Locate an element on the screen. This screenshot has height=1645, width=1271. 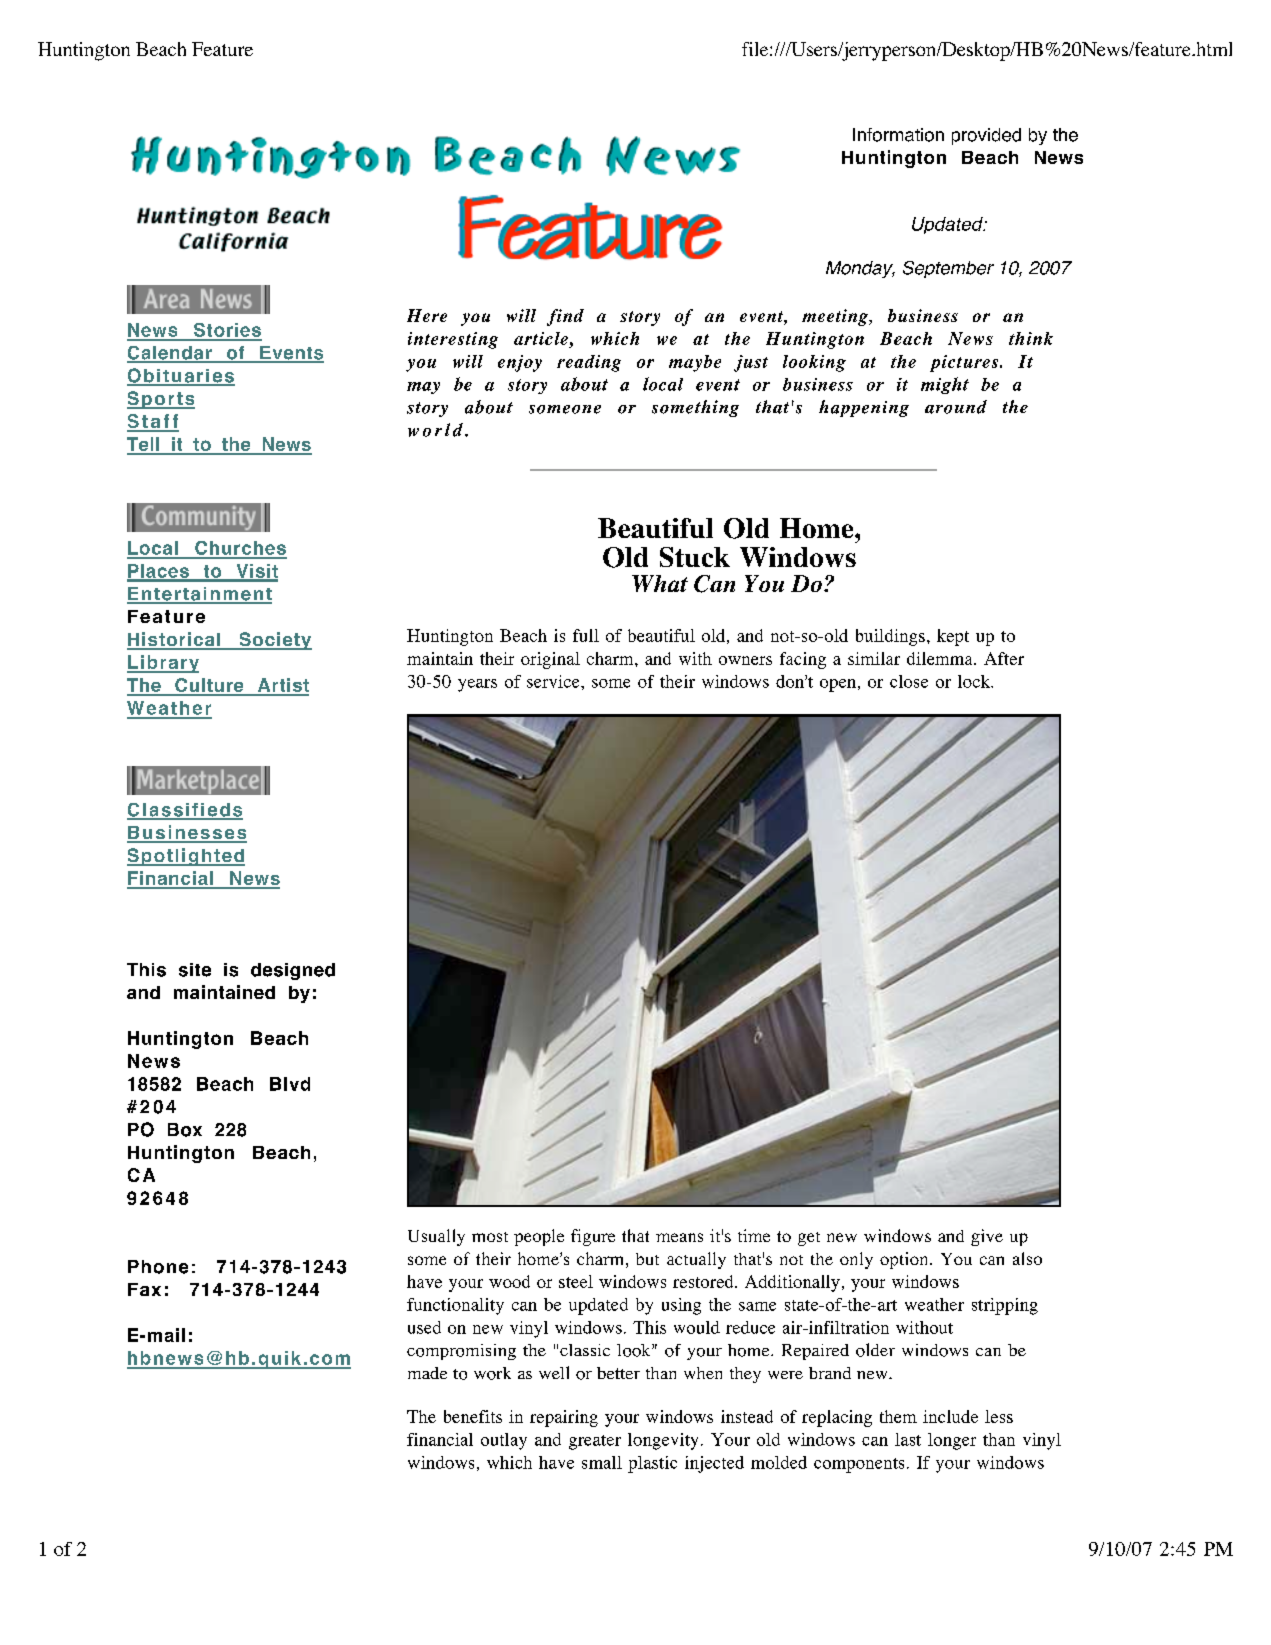
full is located at coordinates (586, 635).
